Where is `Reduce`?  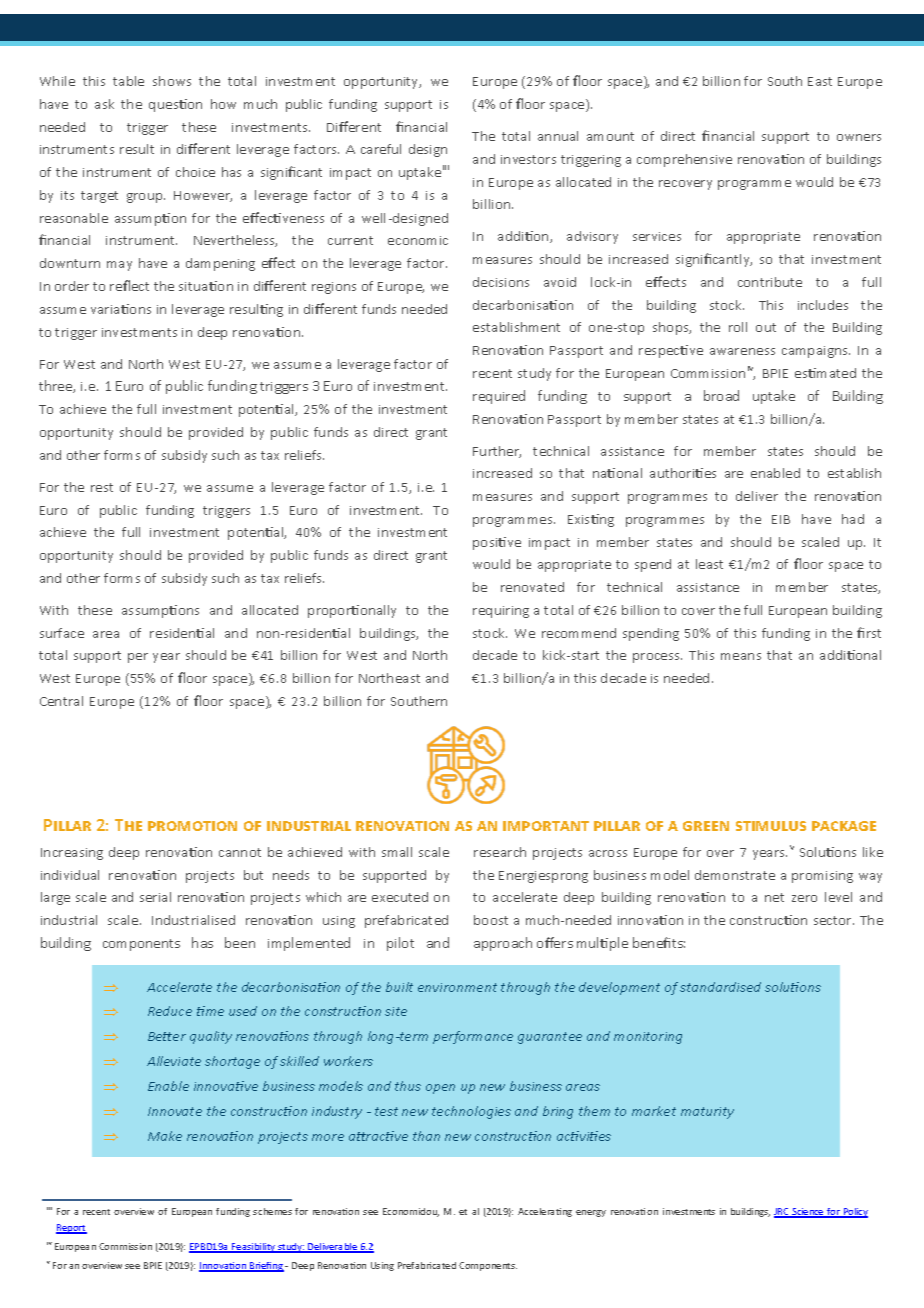 Reduce is located at coordinates (170, 1011).
